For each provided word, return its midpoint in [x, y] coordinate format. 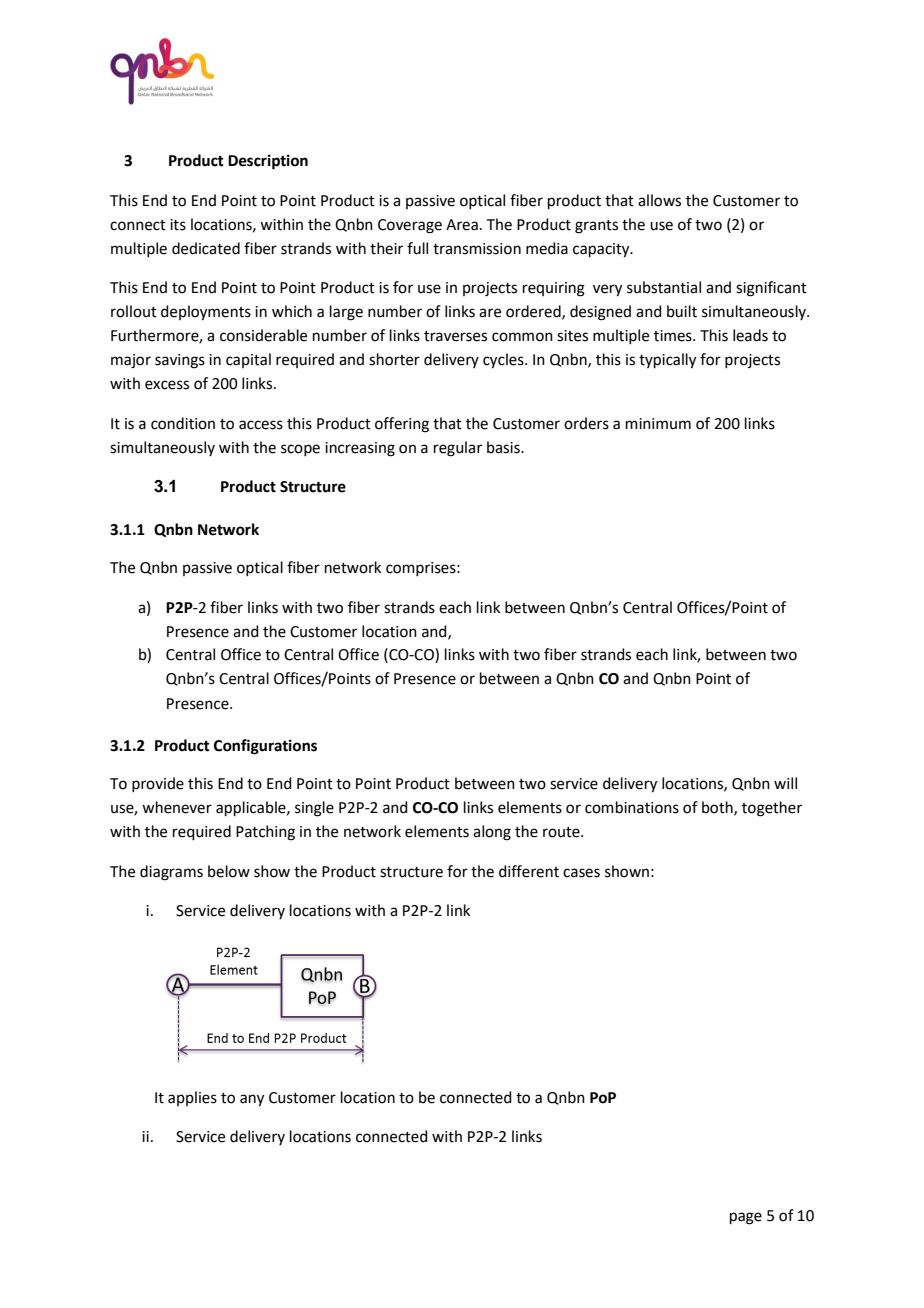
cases [581, 873]
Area [462, 225]
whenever [177, 807]
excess [167, 385]
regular [458, 449]
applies [192, 1098]
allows [659, 200]
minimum [658, 424]
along [492, 833]
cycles [504, 361]
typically [667, 361]
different [529, 871]
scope [300, 450]
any [252, 1100]
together [772, 809]
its [178, 225]
